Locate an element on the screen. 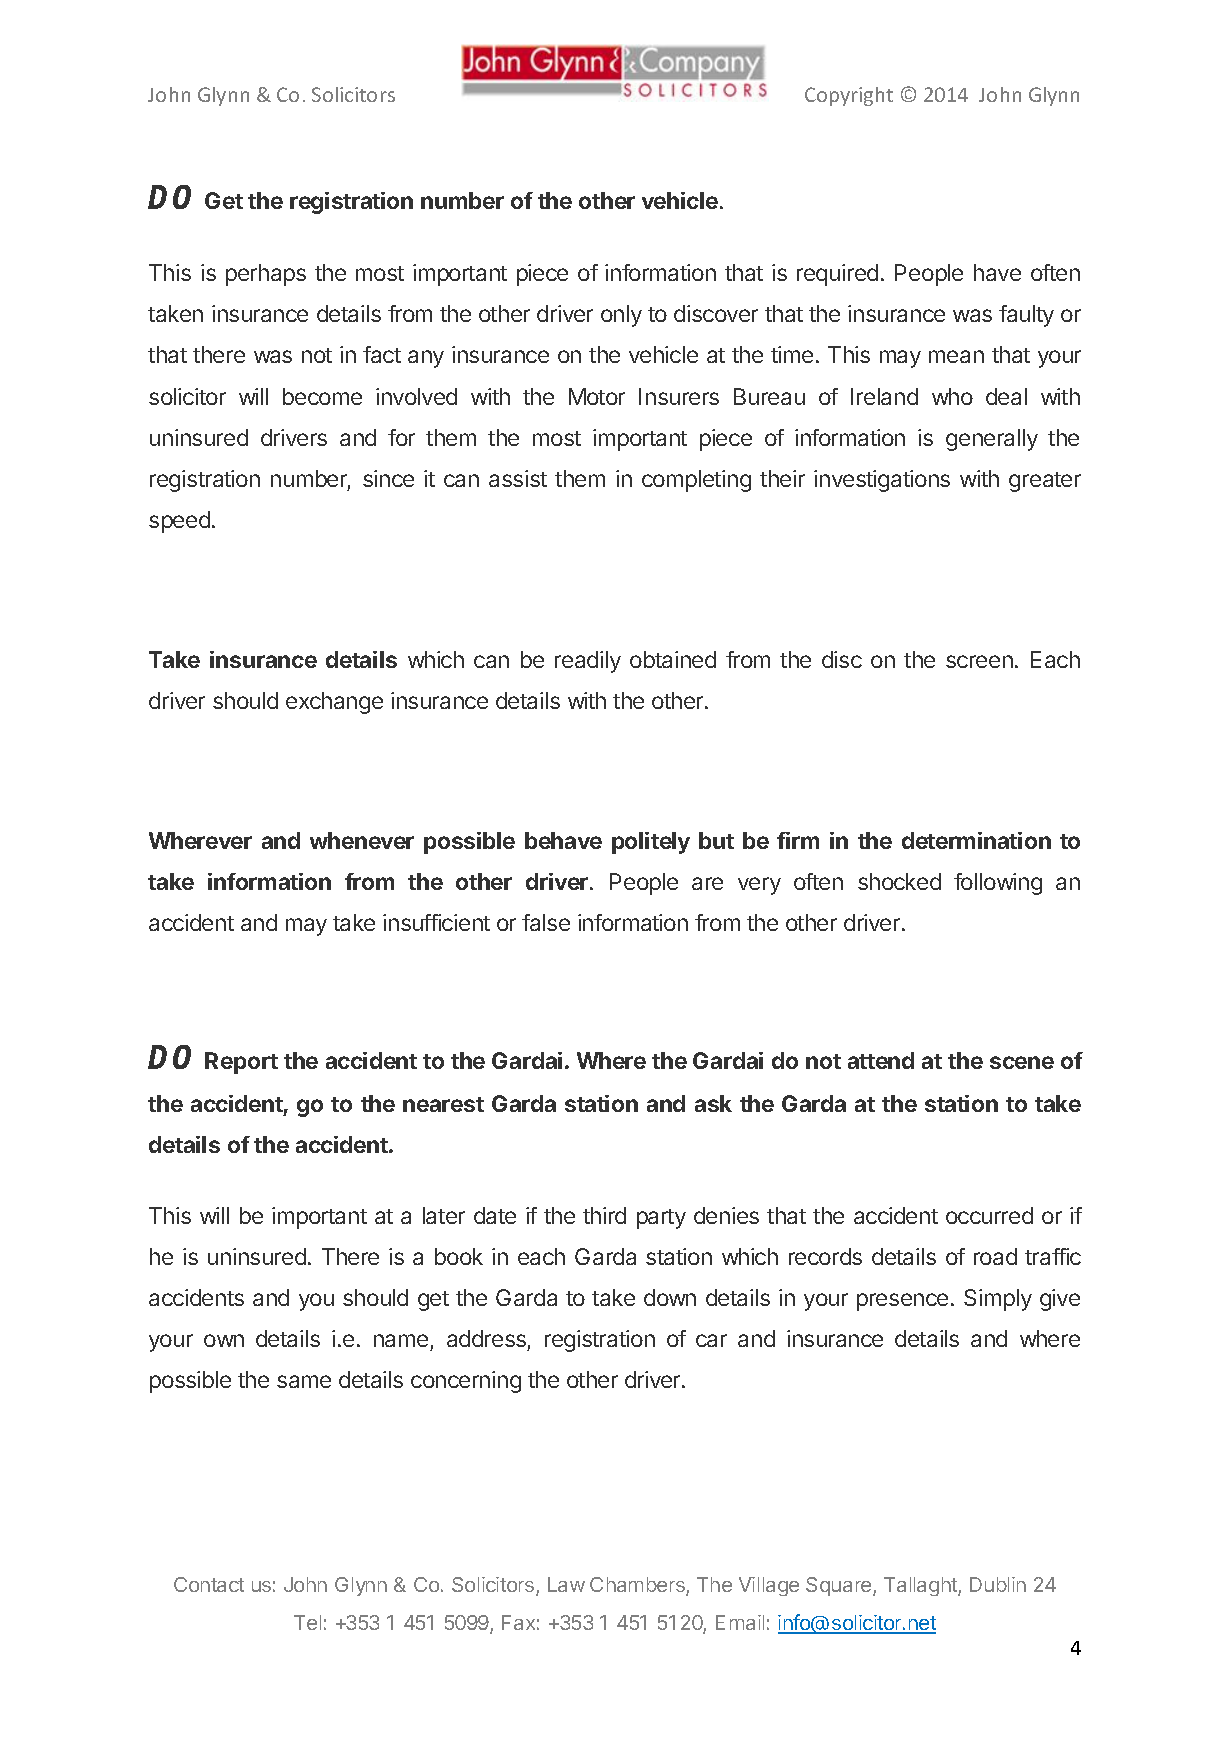 This screenshot has height=1739, width=1230. determination is located at coordinates (976, 840).
